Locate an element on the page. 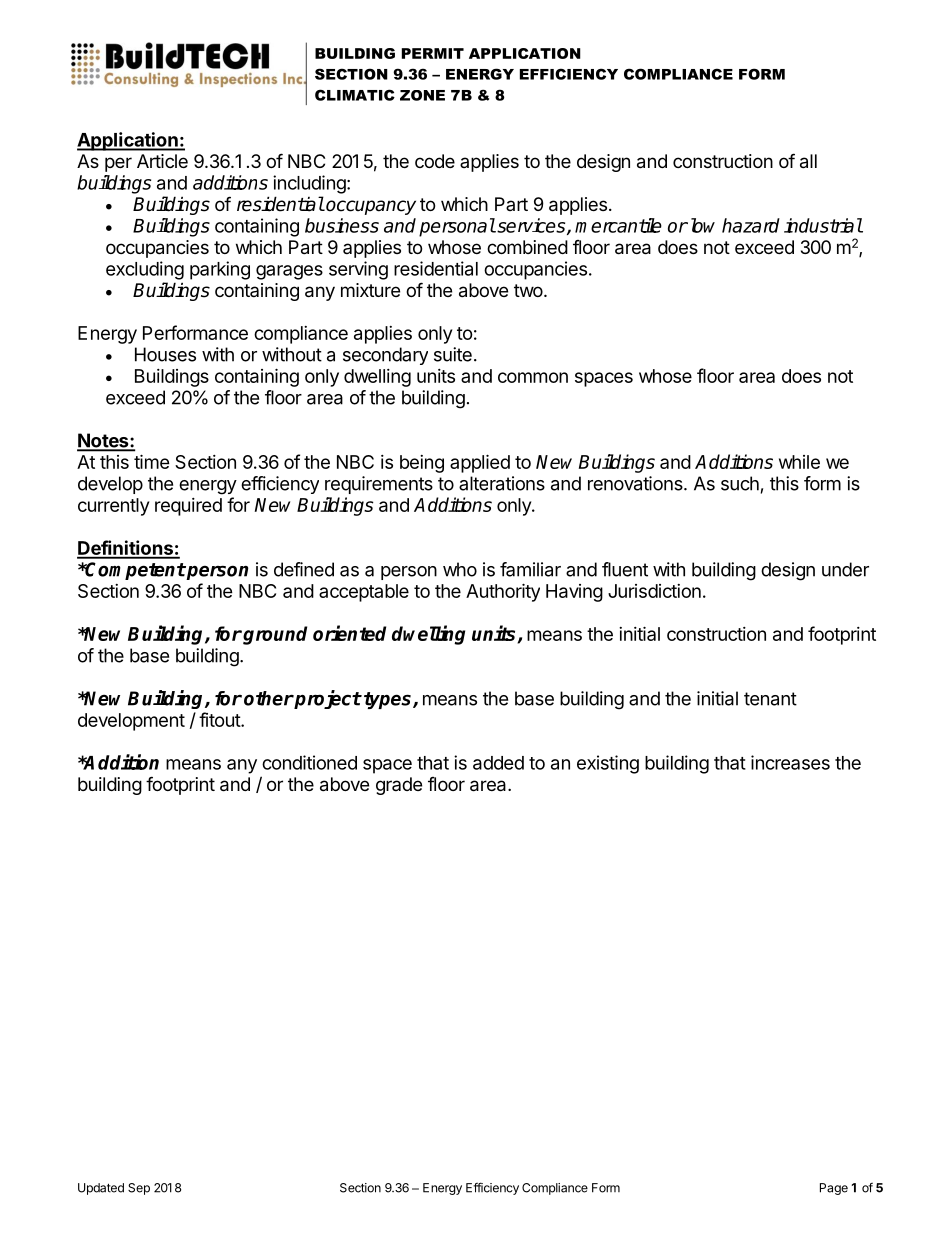  all is located at coordinates (808, 161).
